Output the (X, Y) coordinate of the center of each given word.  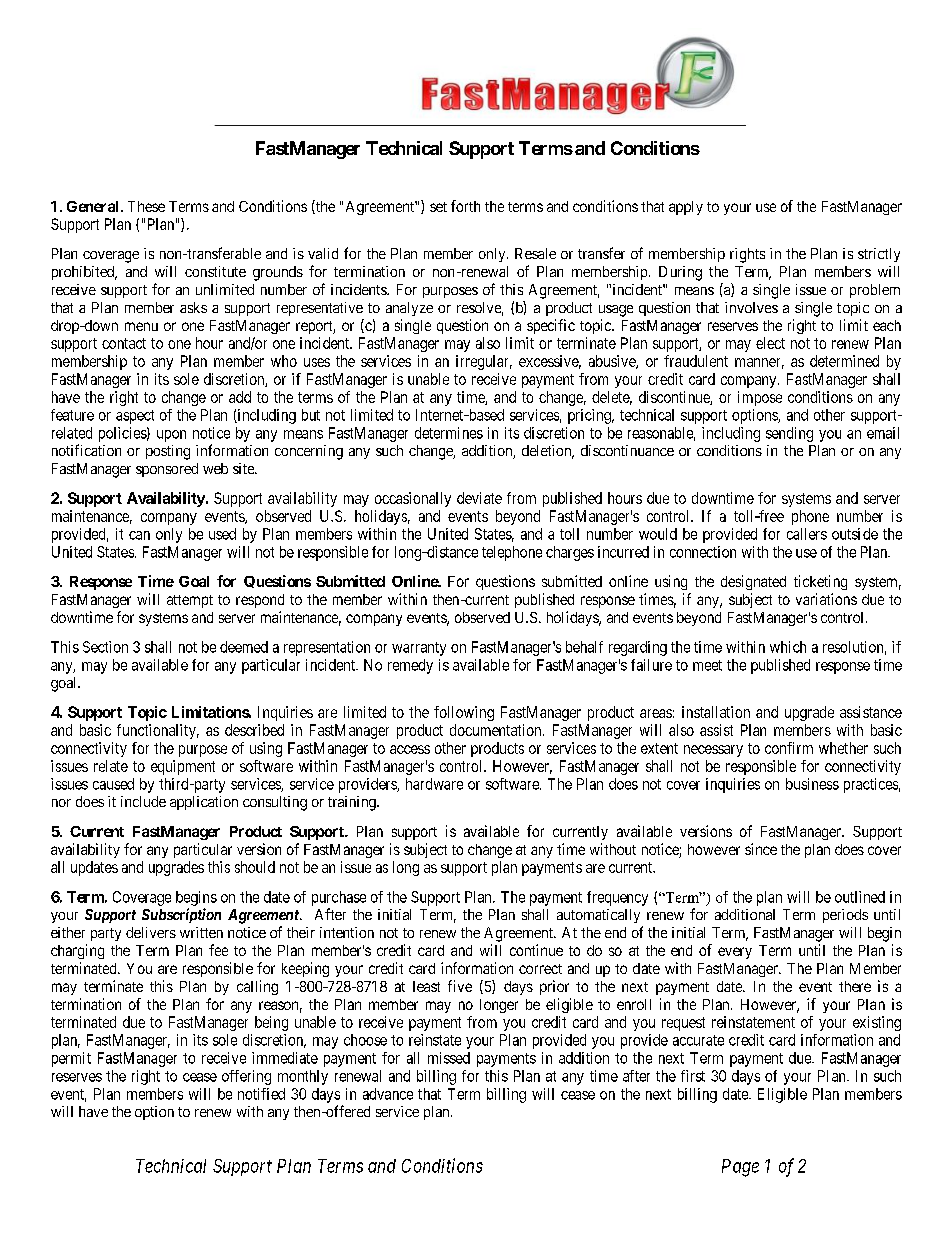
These (146, 206)
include (143, 801)
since (761, 849)
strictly (879, 255)
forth (465, 206)
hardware (434, 784)
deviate (479, 498)
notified (261, 1094)
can (139, 535)
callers (807, 534)
